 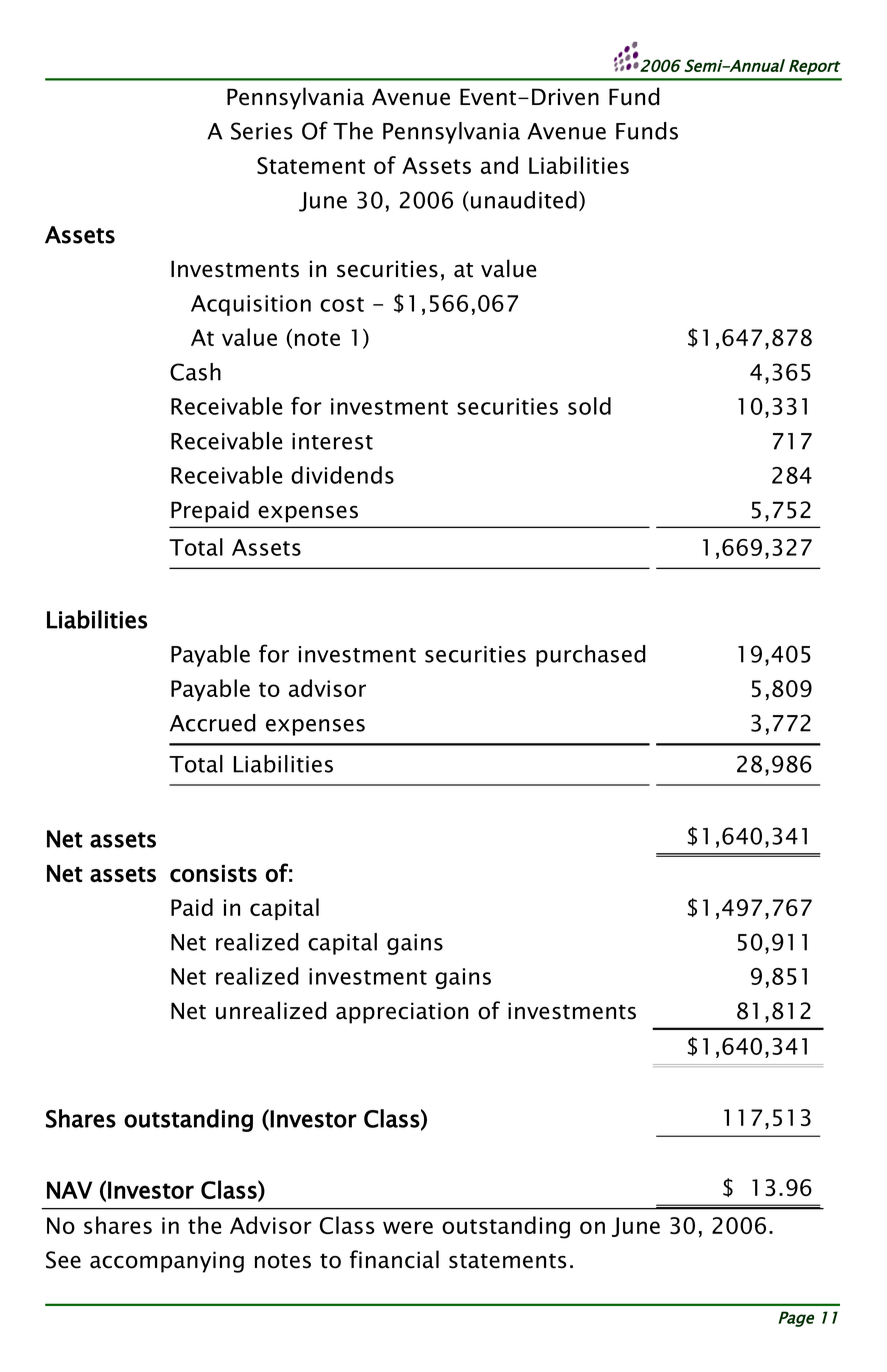 I want to click on Series, so click(x=262, y=131).
